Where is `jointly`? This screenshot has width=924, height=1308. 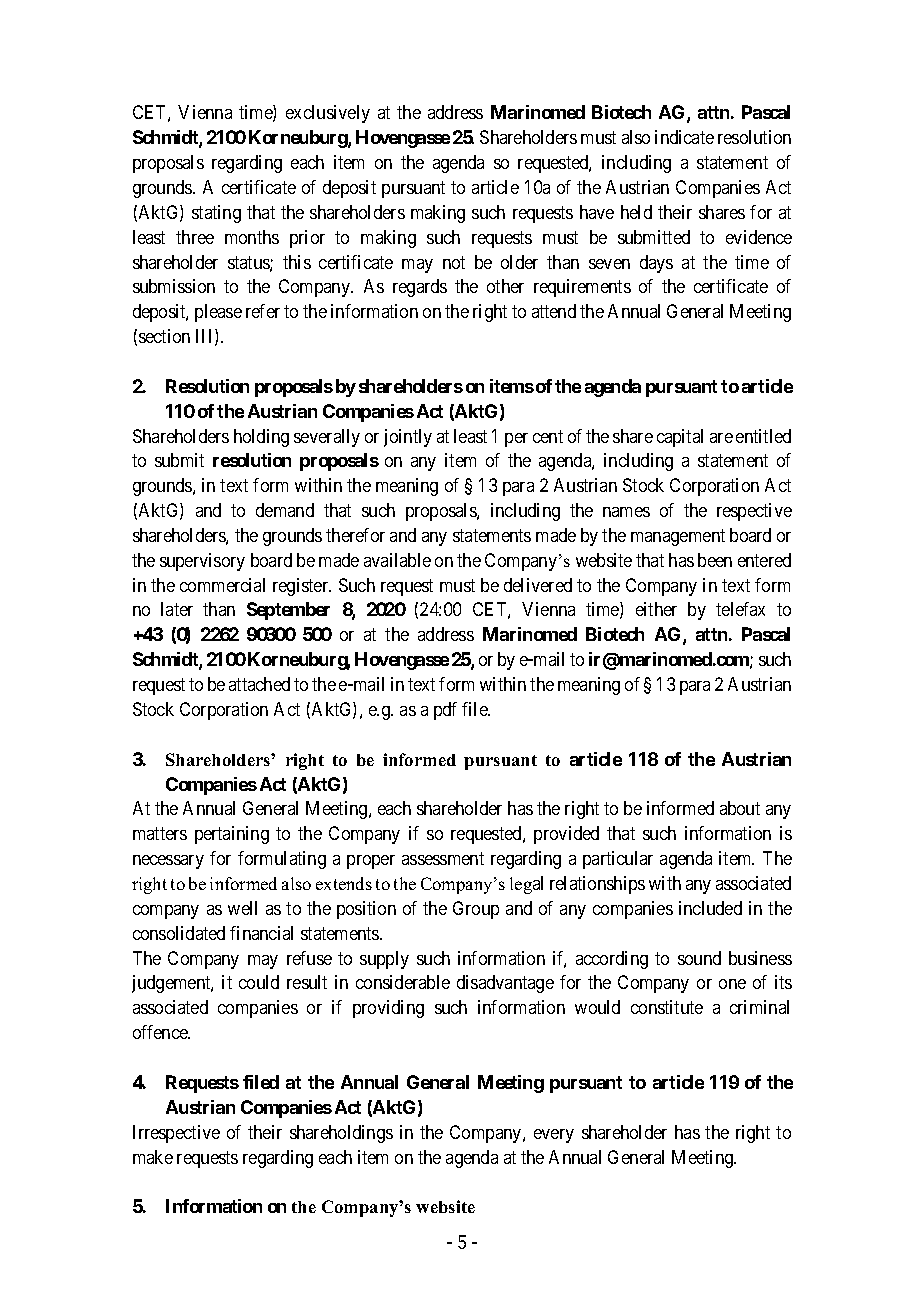
jointly is located at coordinates (408, 438).
